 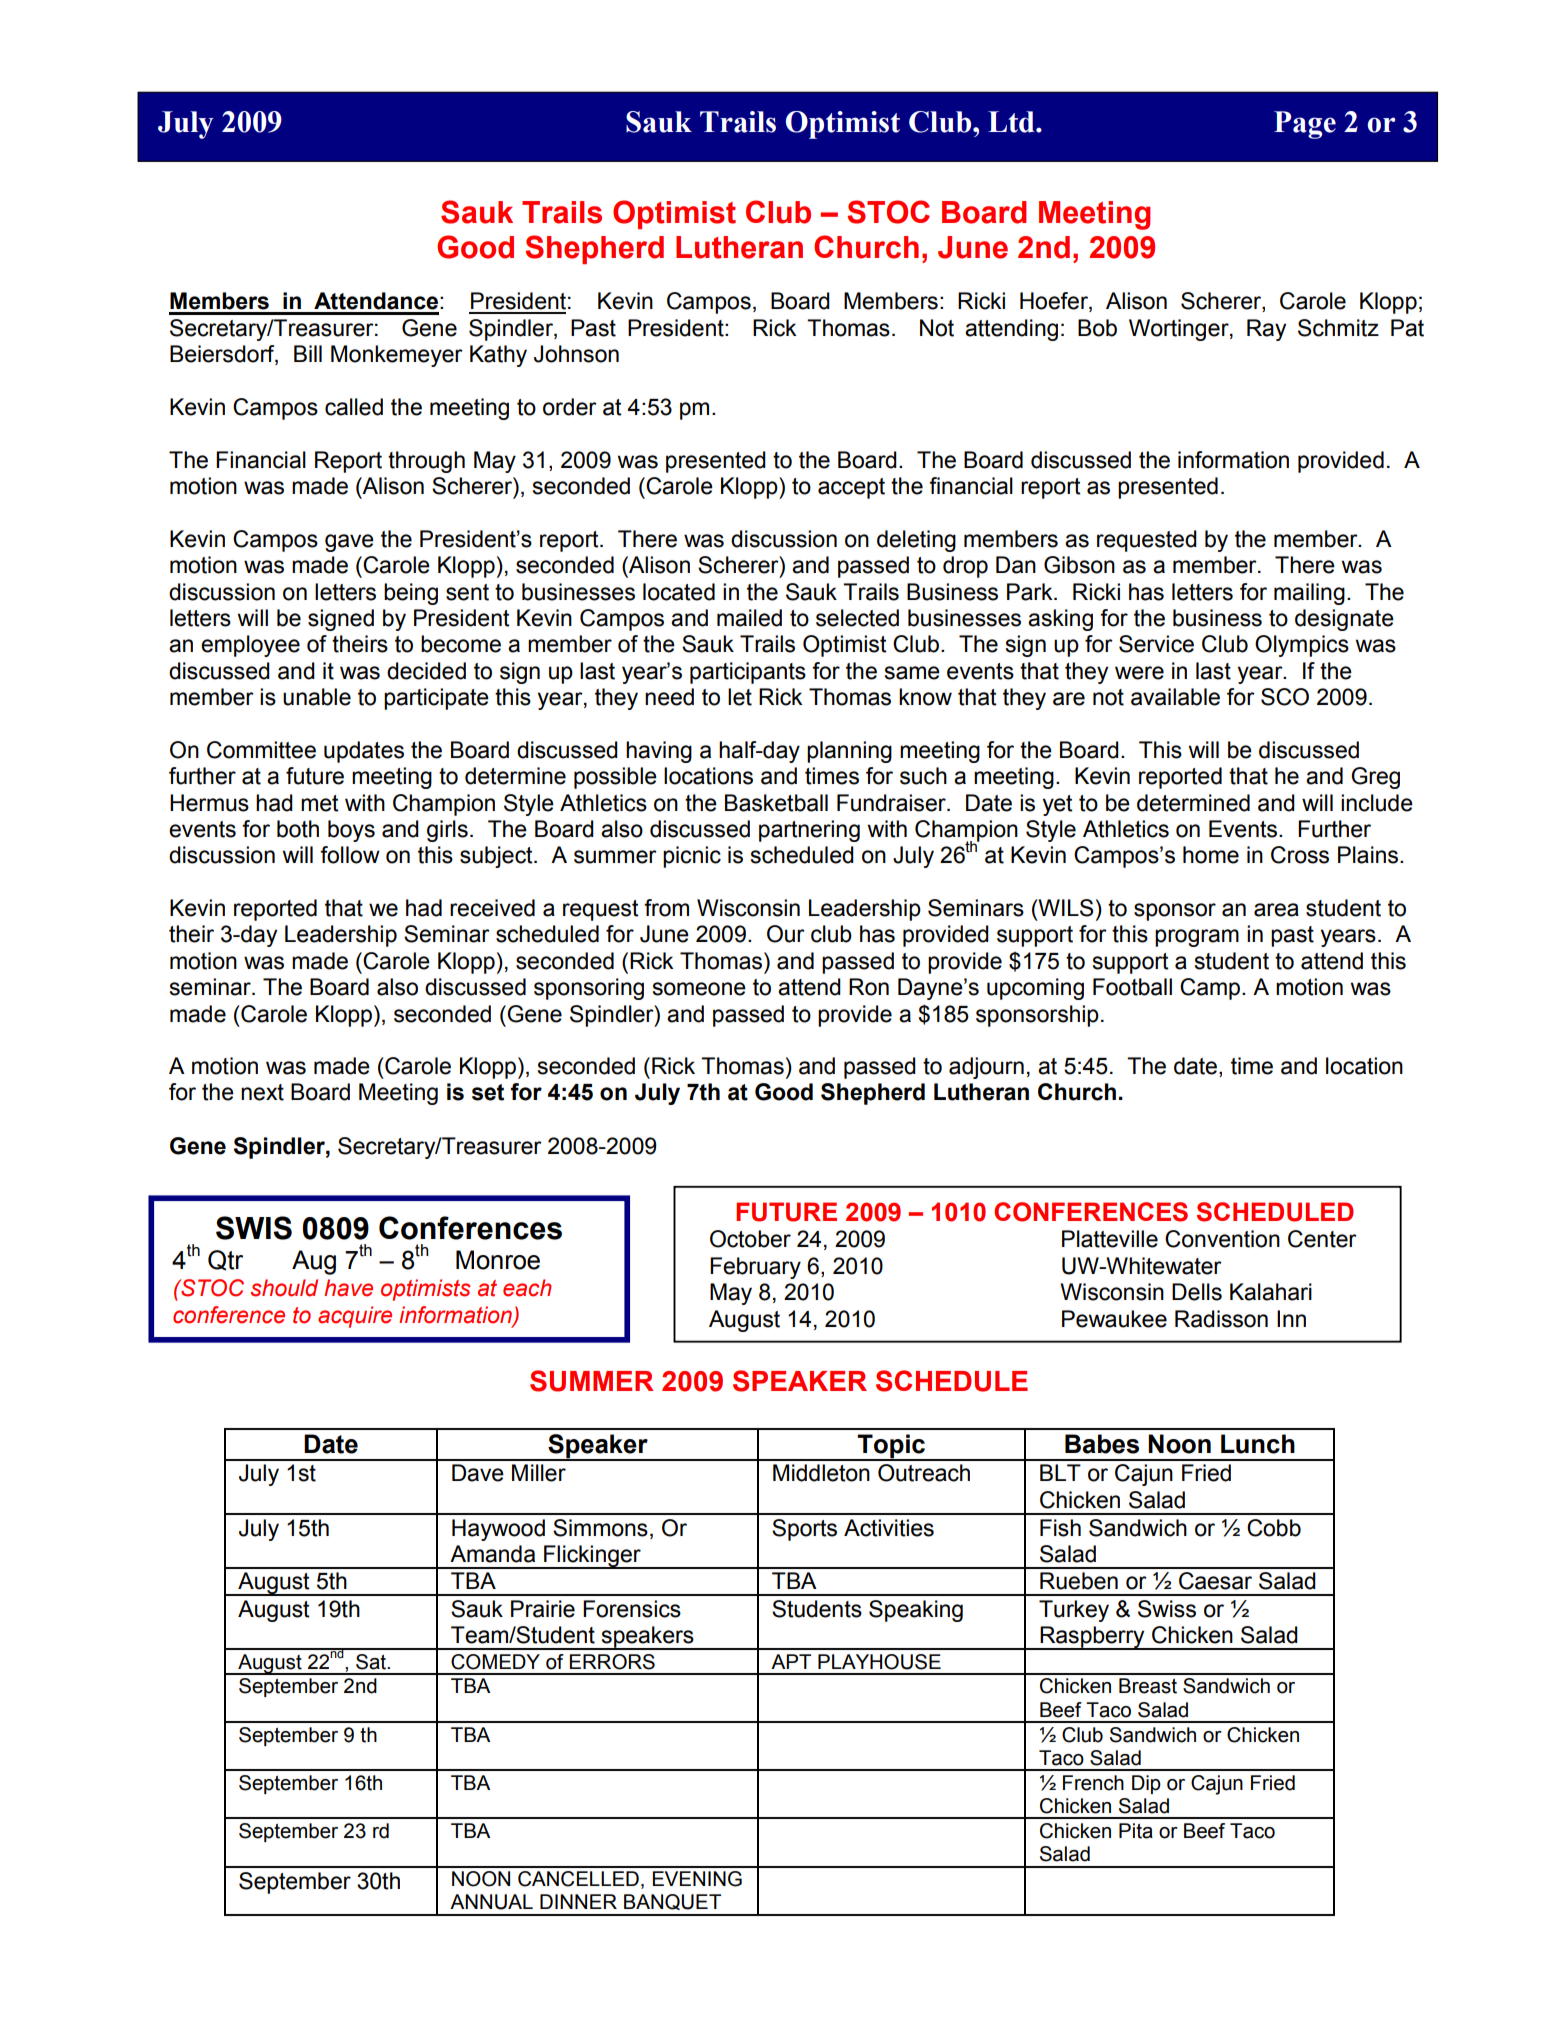 I want to click on February, so click(x=755, y=1268).
